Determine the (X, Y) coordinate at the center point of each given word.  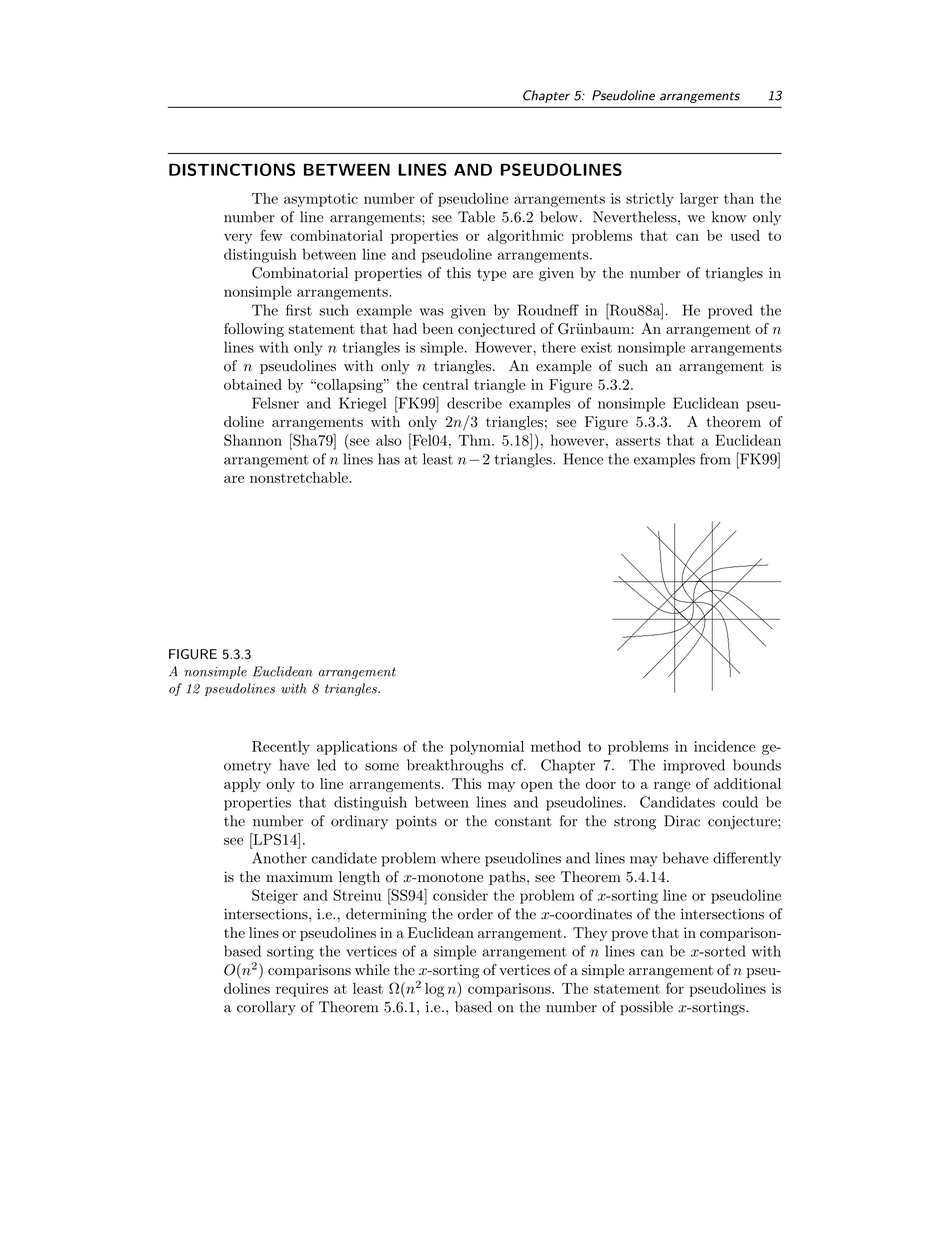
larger (699, 200)
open (537, 787)
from (715, 459)
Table (476, 217)
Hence (583, 459)
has (389, 459)
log (435, 990)
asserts (638, 441)
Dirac (682, 821)
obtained (253, 384)
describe (474, 403)
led (326, 765)
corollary (266, 1008)
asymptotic (321, 200)
